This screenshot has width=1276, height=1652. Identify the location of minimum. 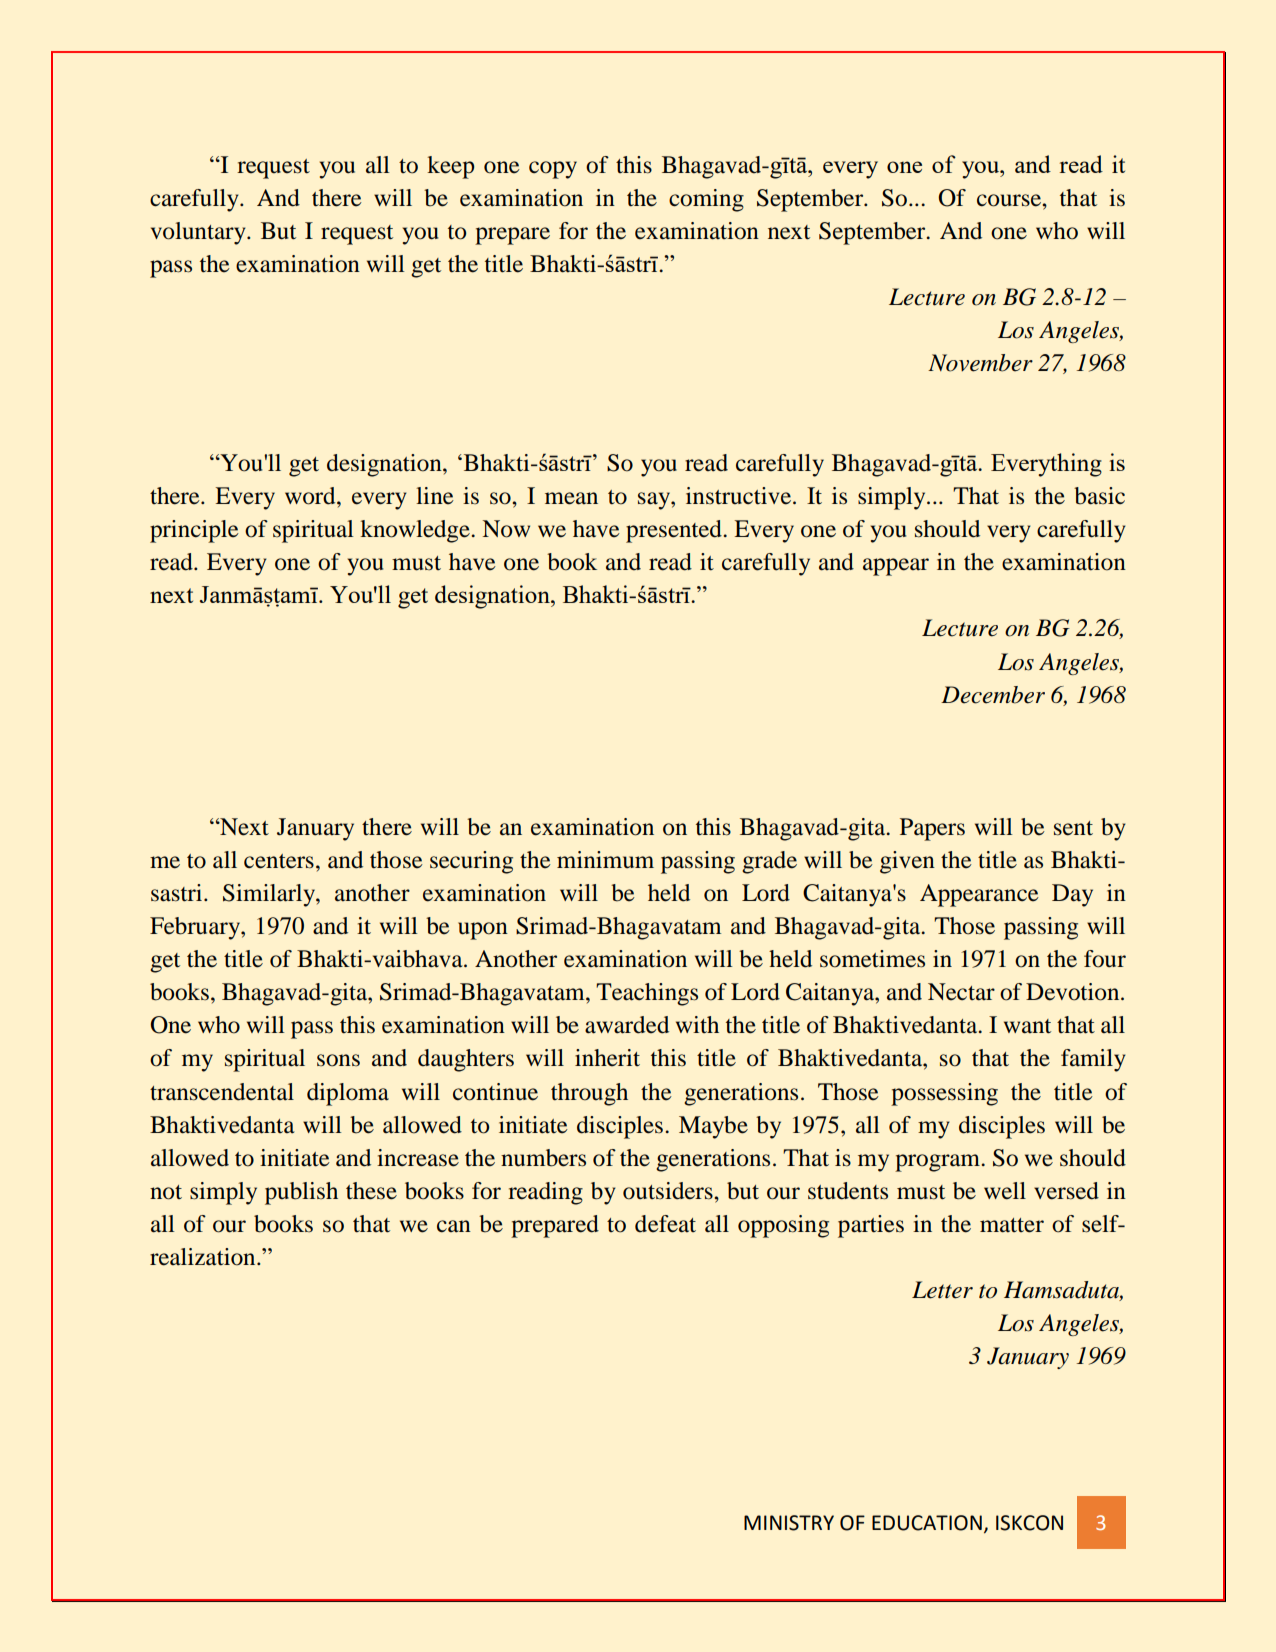
(605, 860).
